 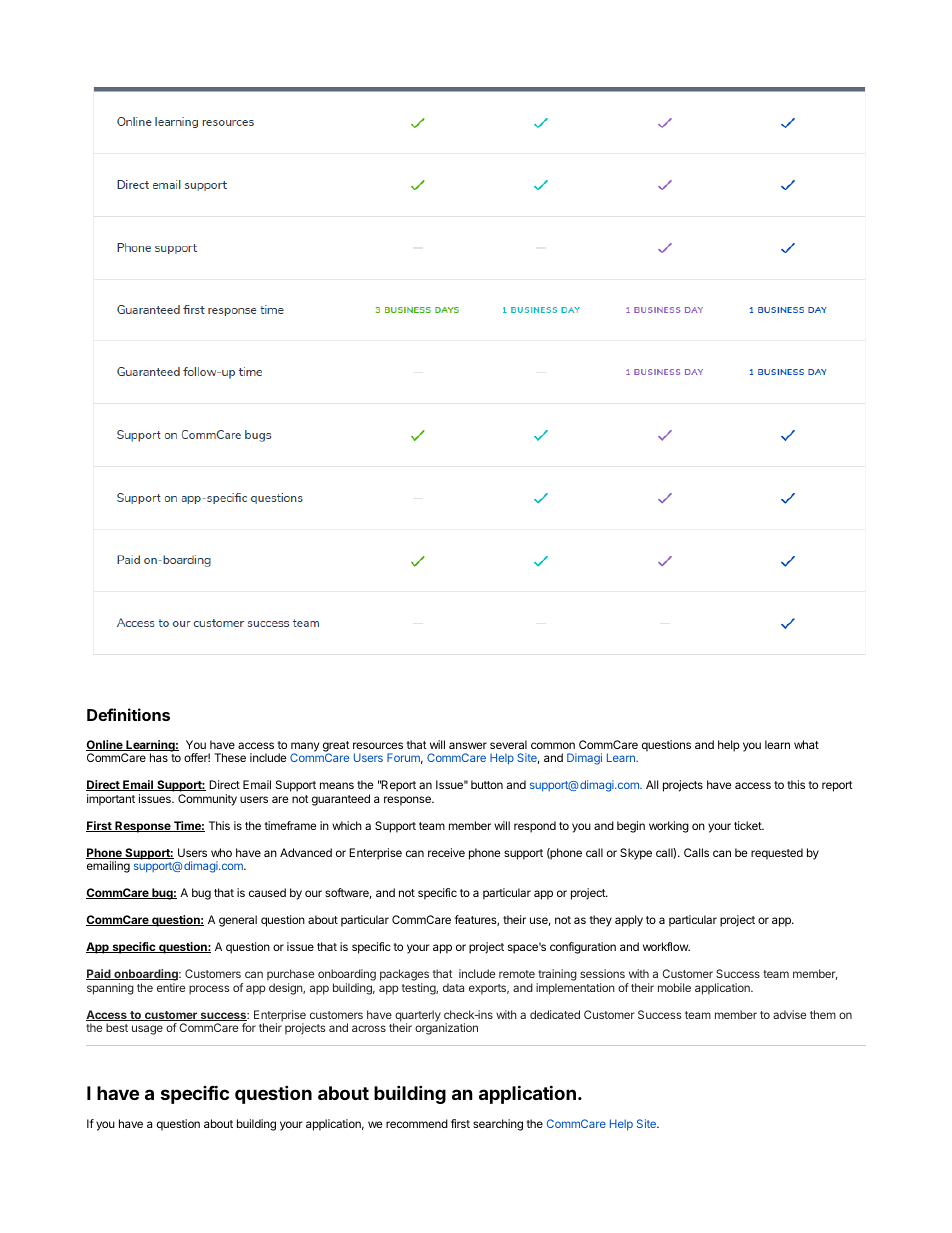 I want to click on answer, so click(x=468, y=745).
